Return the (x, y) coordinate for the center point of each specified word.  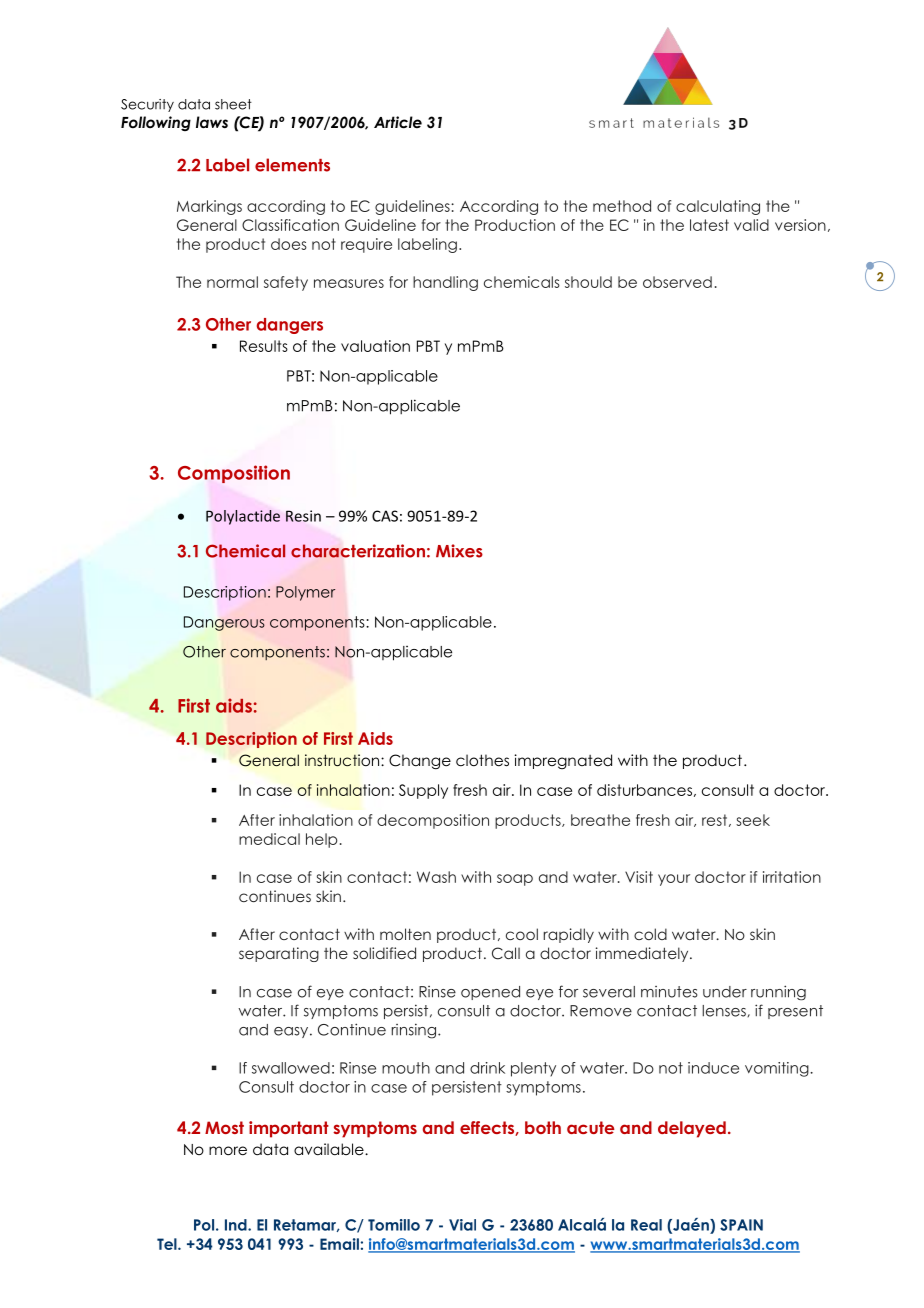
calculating (718, 207)
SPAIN (741, 1225)
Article (398, 122)
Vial (462, 1225)
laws (212, 122)
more (228, 1151)
